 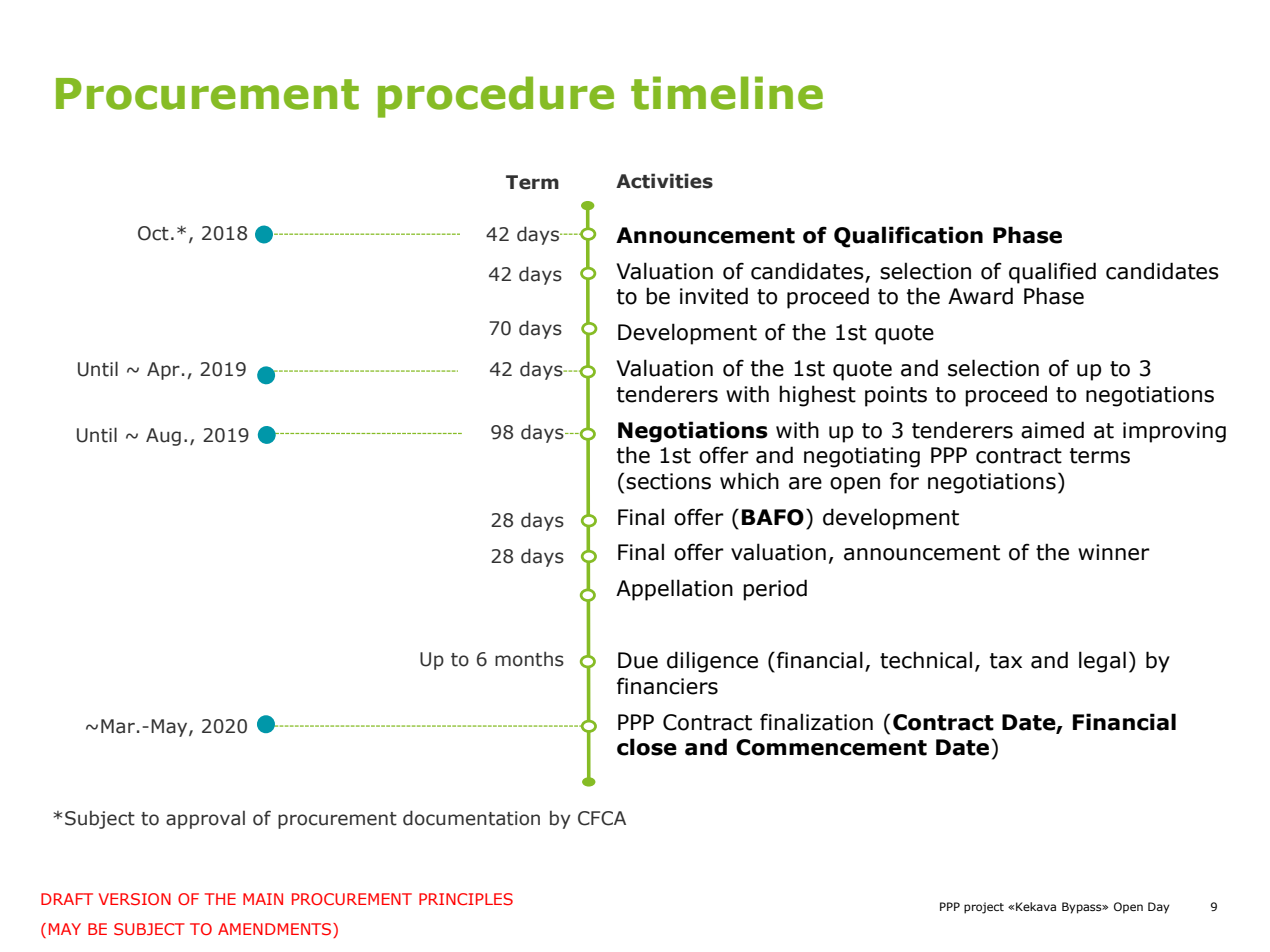 I want to click on project, so click(x=984, y=908).
